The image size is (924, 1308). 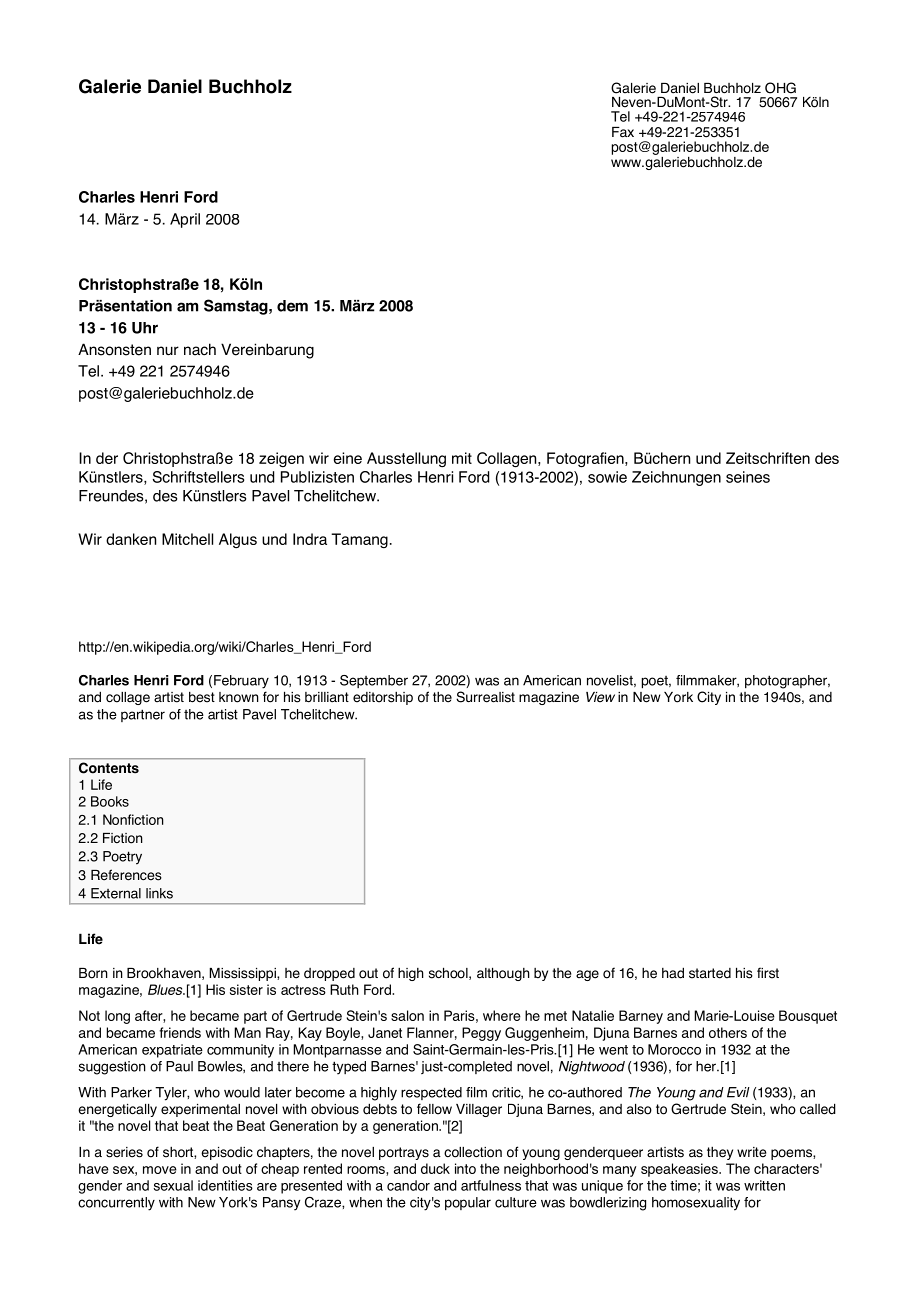 I want to click on September, so click(x=374, y=681).
